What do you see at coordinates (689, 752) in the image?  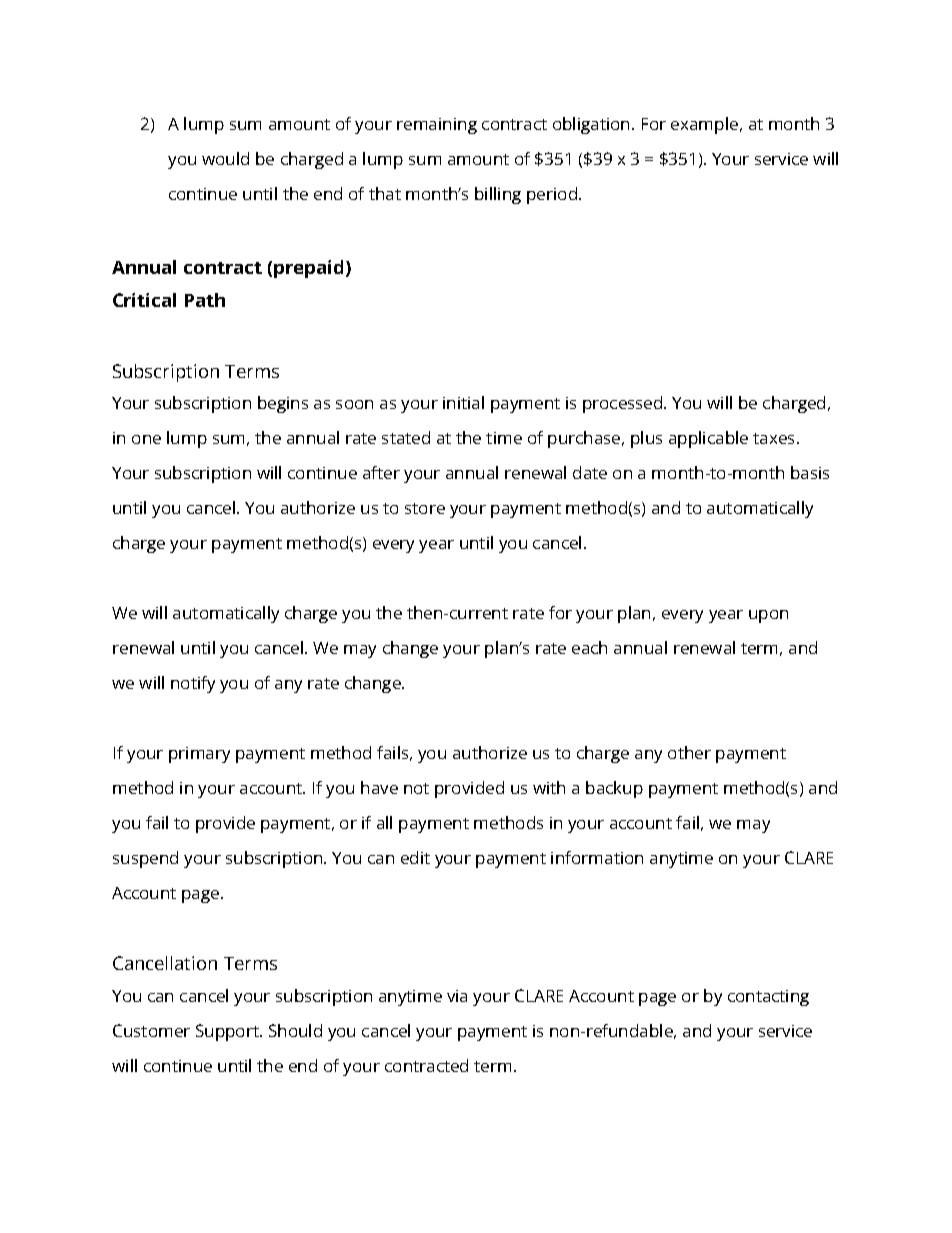 I see `other` at bounding box center [689, 752].
